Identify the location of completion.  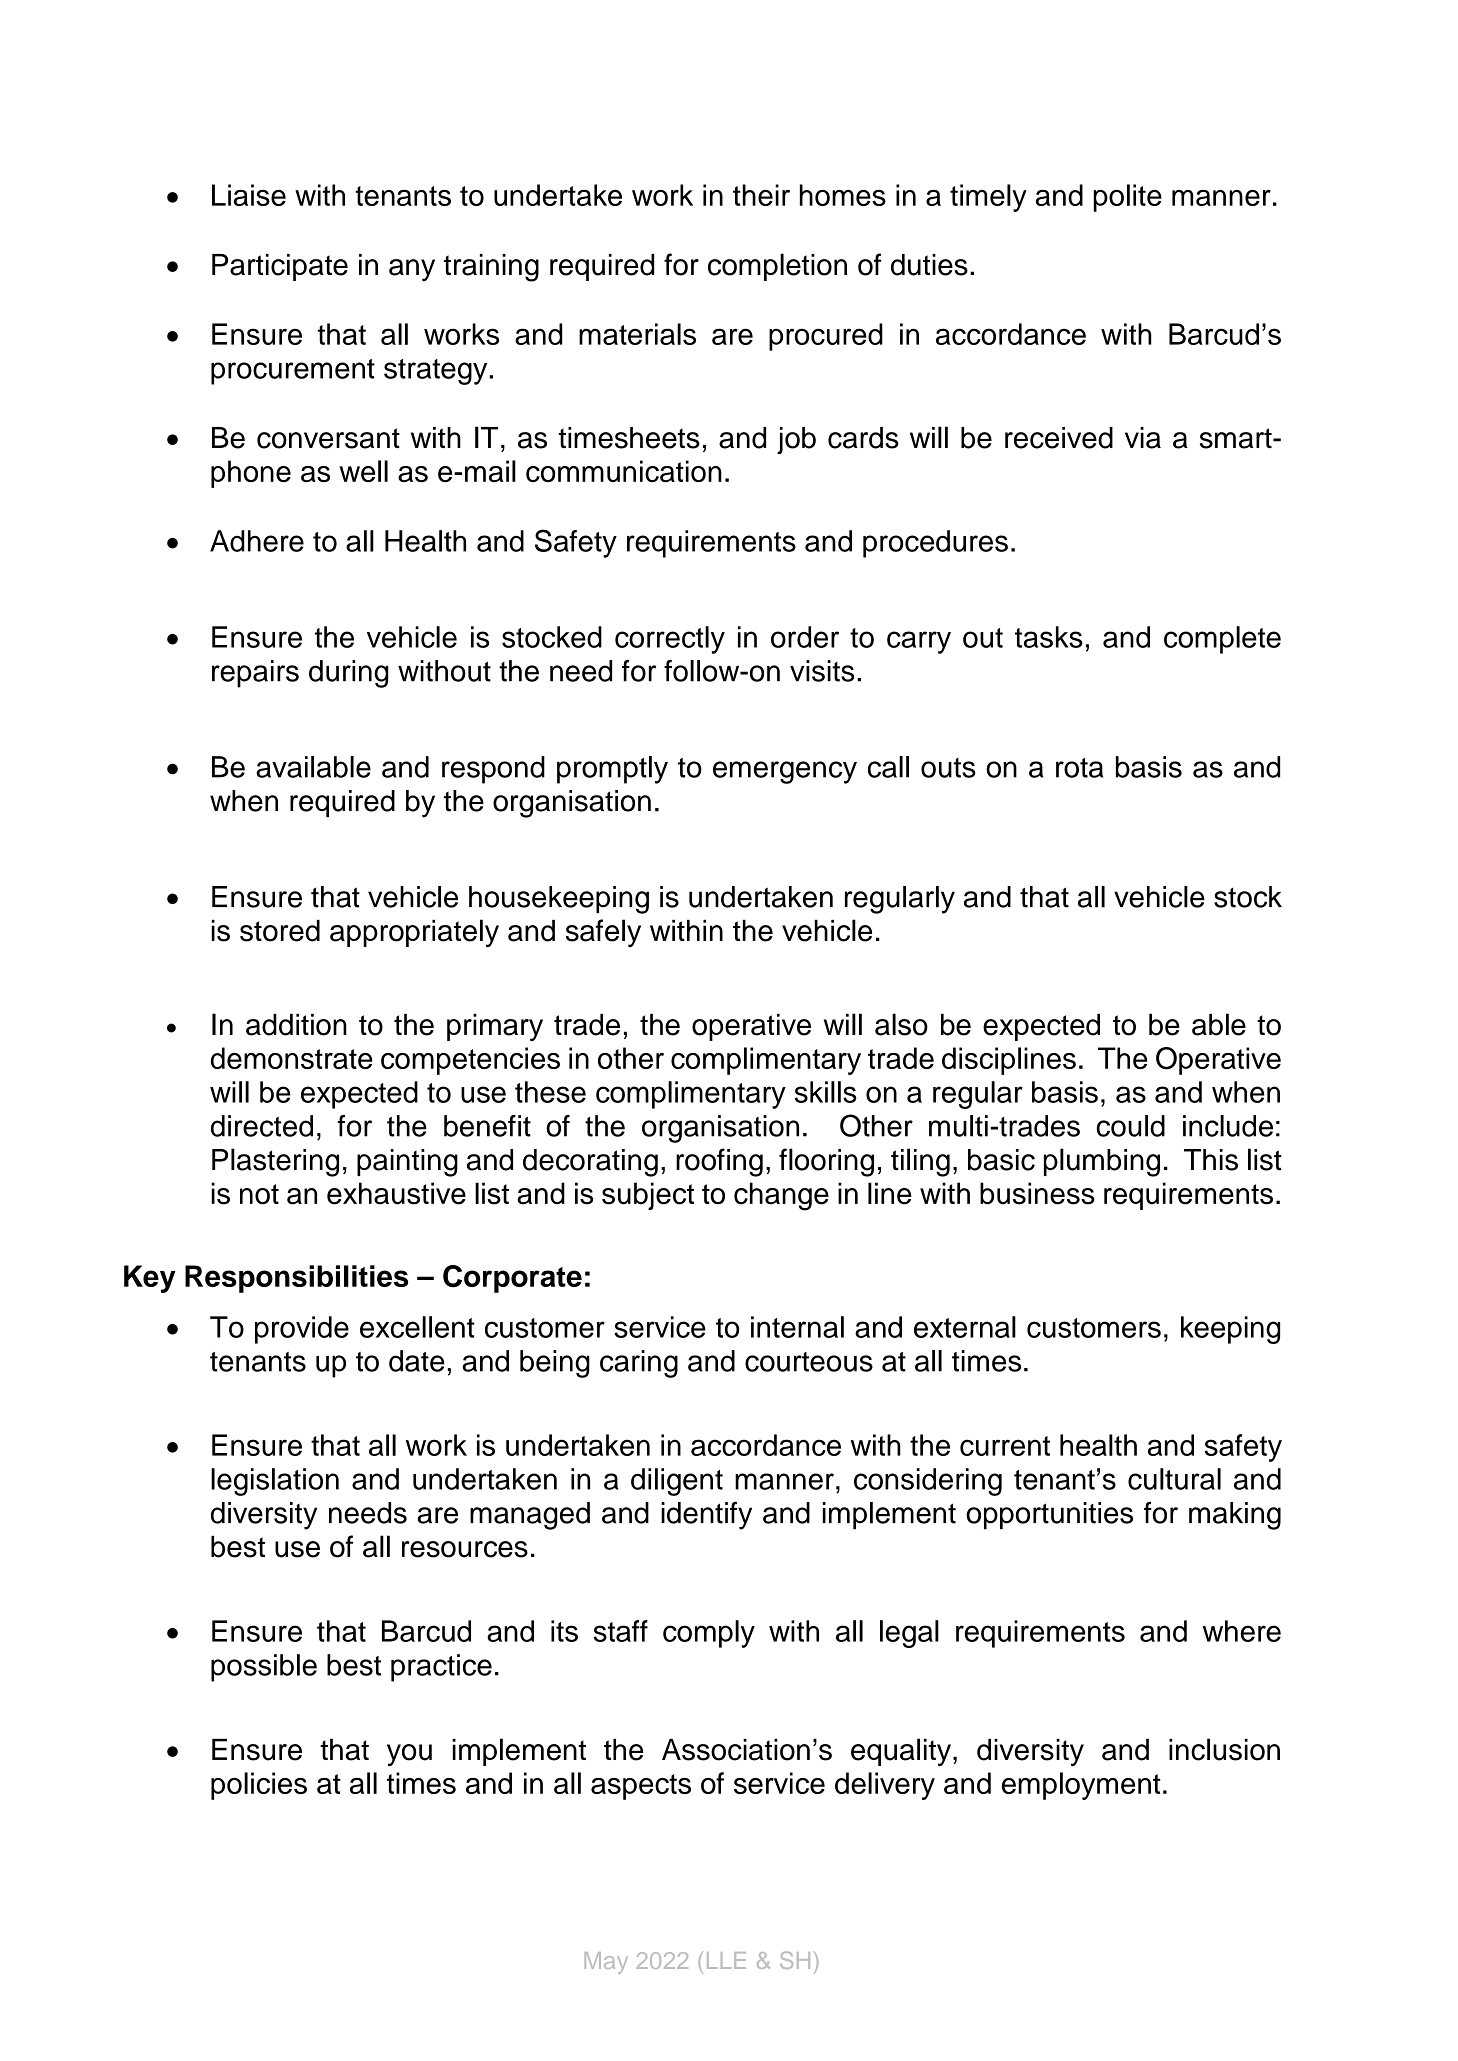
(777, 267).
